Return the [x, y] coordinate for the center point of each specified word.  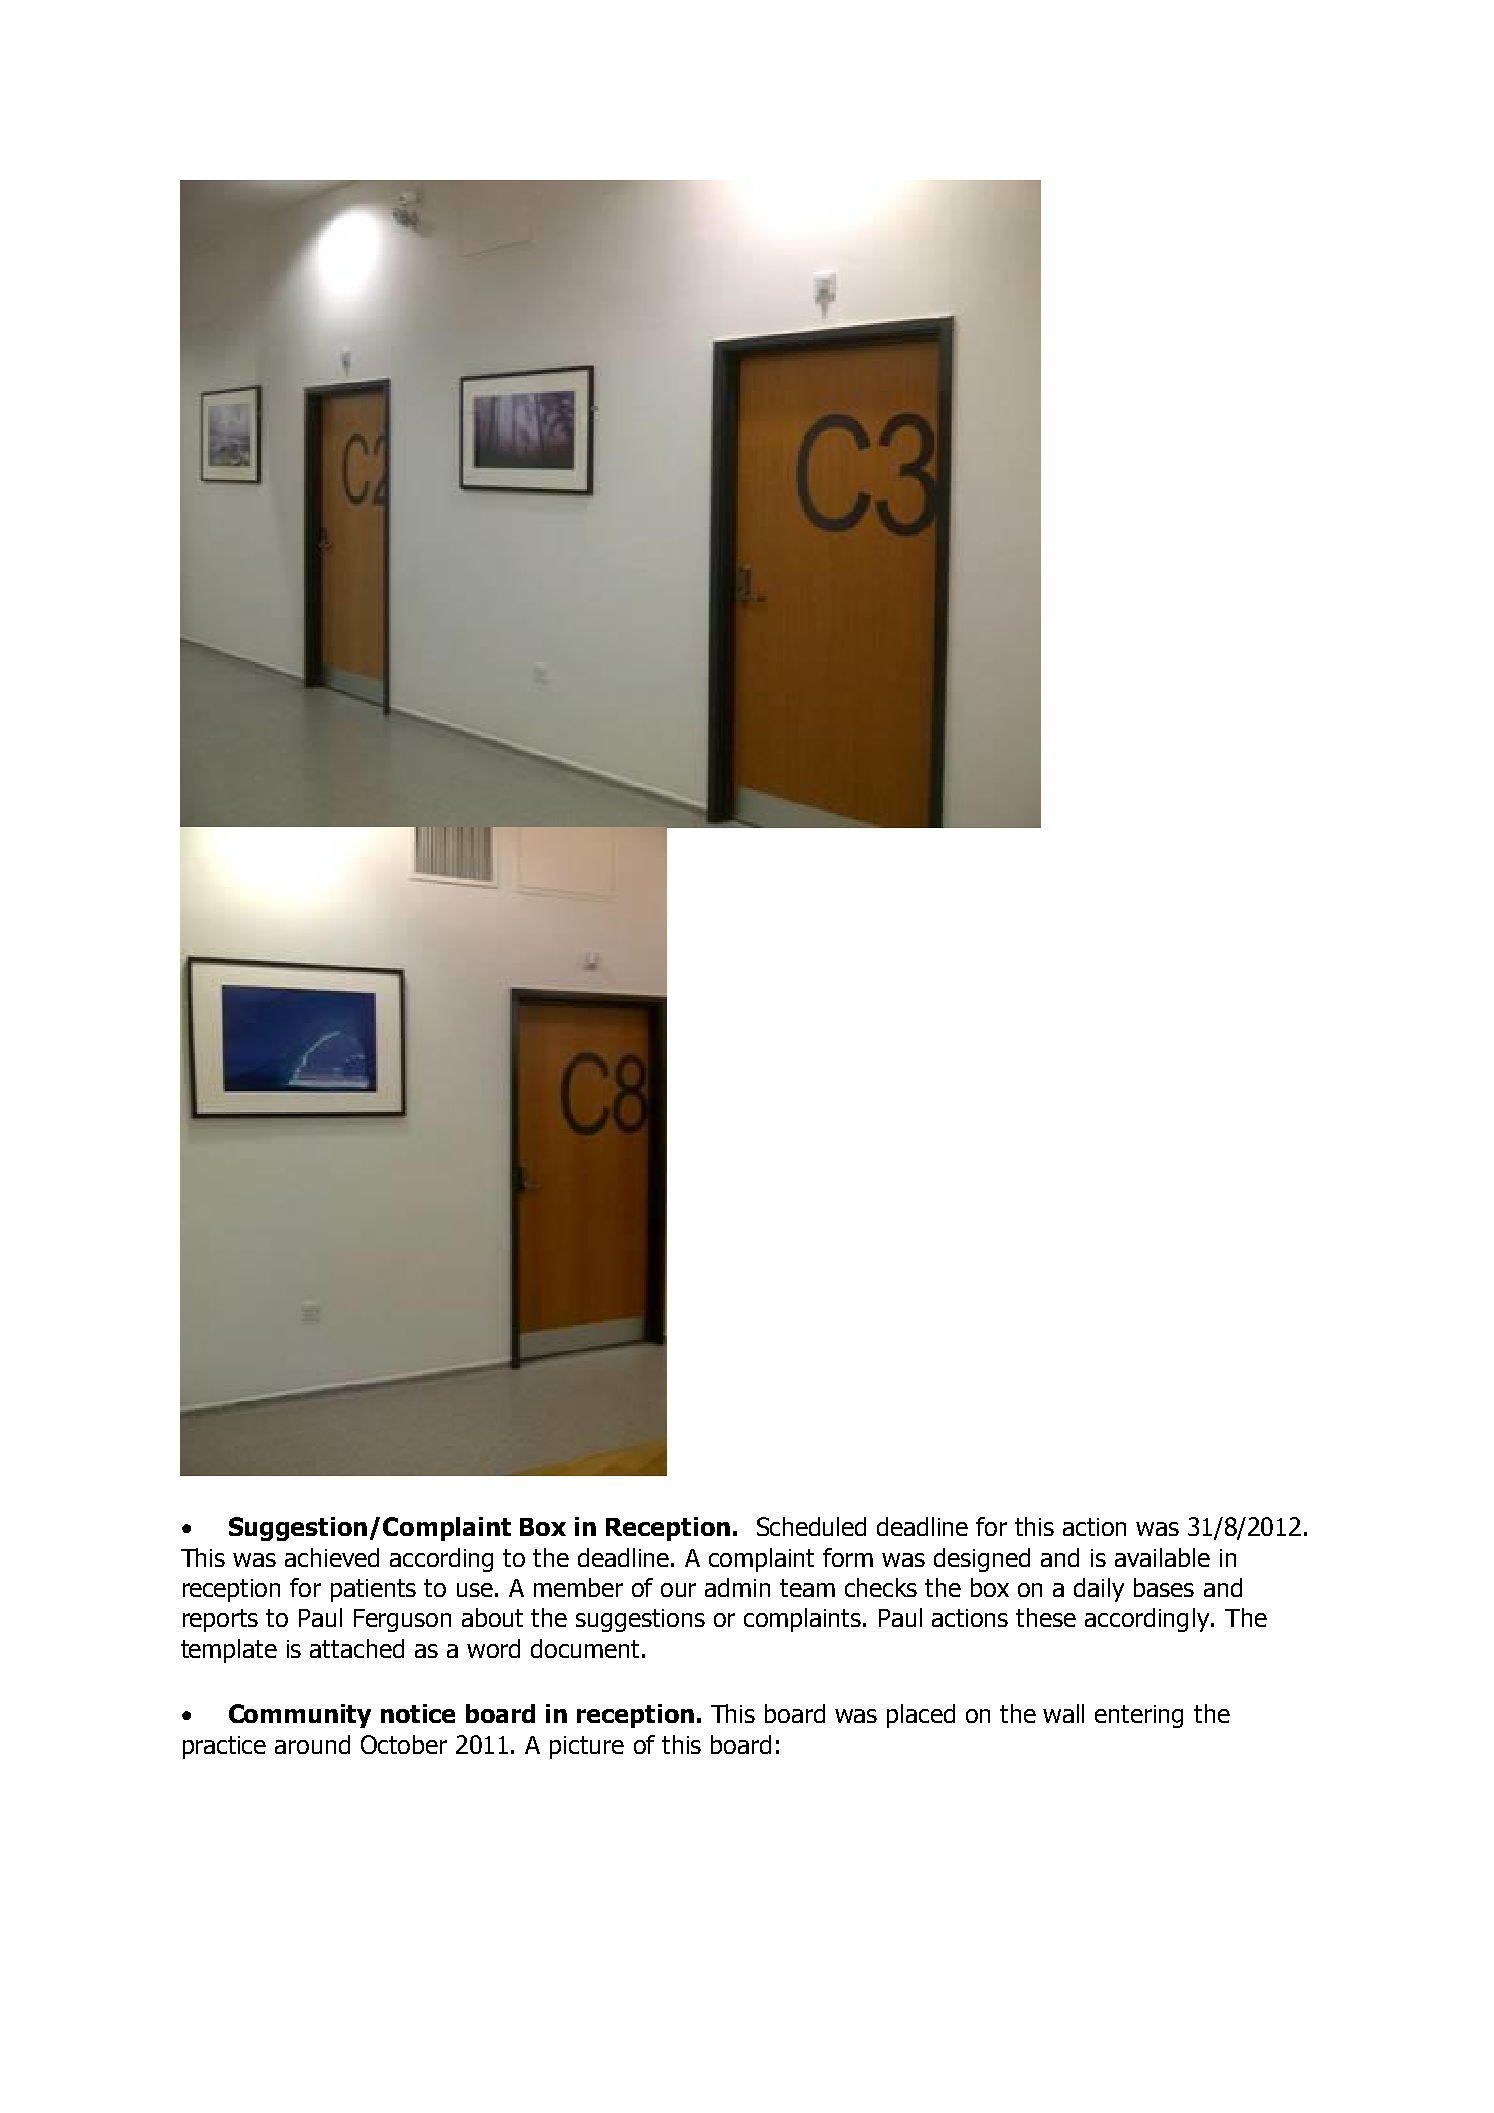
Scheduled [811, 1526]
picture [587, 1747]
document [585, 1648]
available [1162, 1557]
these [1046, 1617]
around [312, 1744]
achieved [332, 1557]
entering [1139, 1716]
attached [357, 1648]
